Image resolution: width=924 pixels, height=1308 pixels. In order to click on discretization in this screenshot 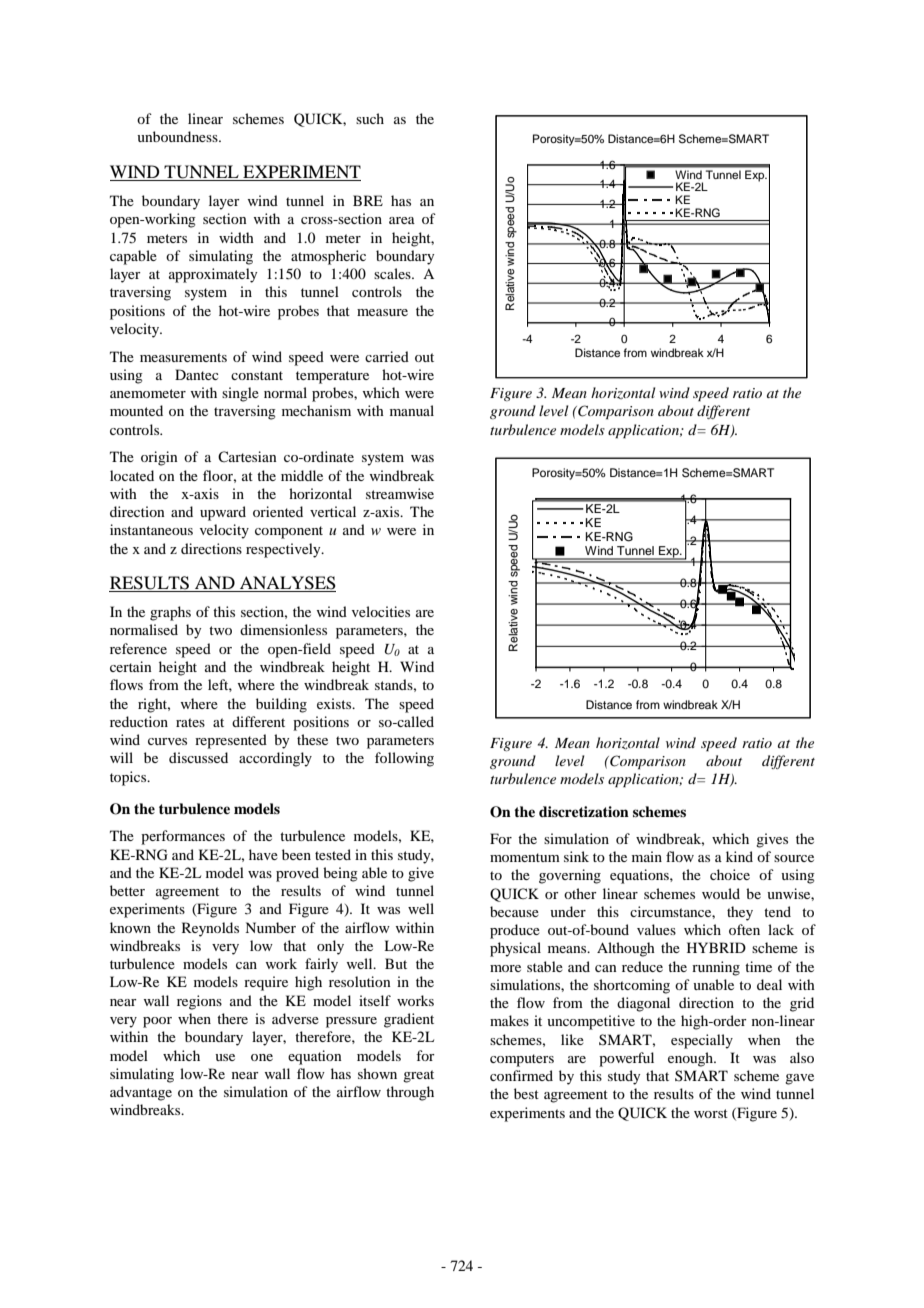, I will do `click(584, 811)`.
